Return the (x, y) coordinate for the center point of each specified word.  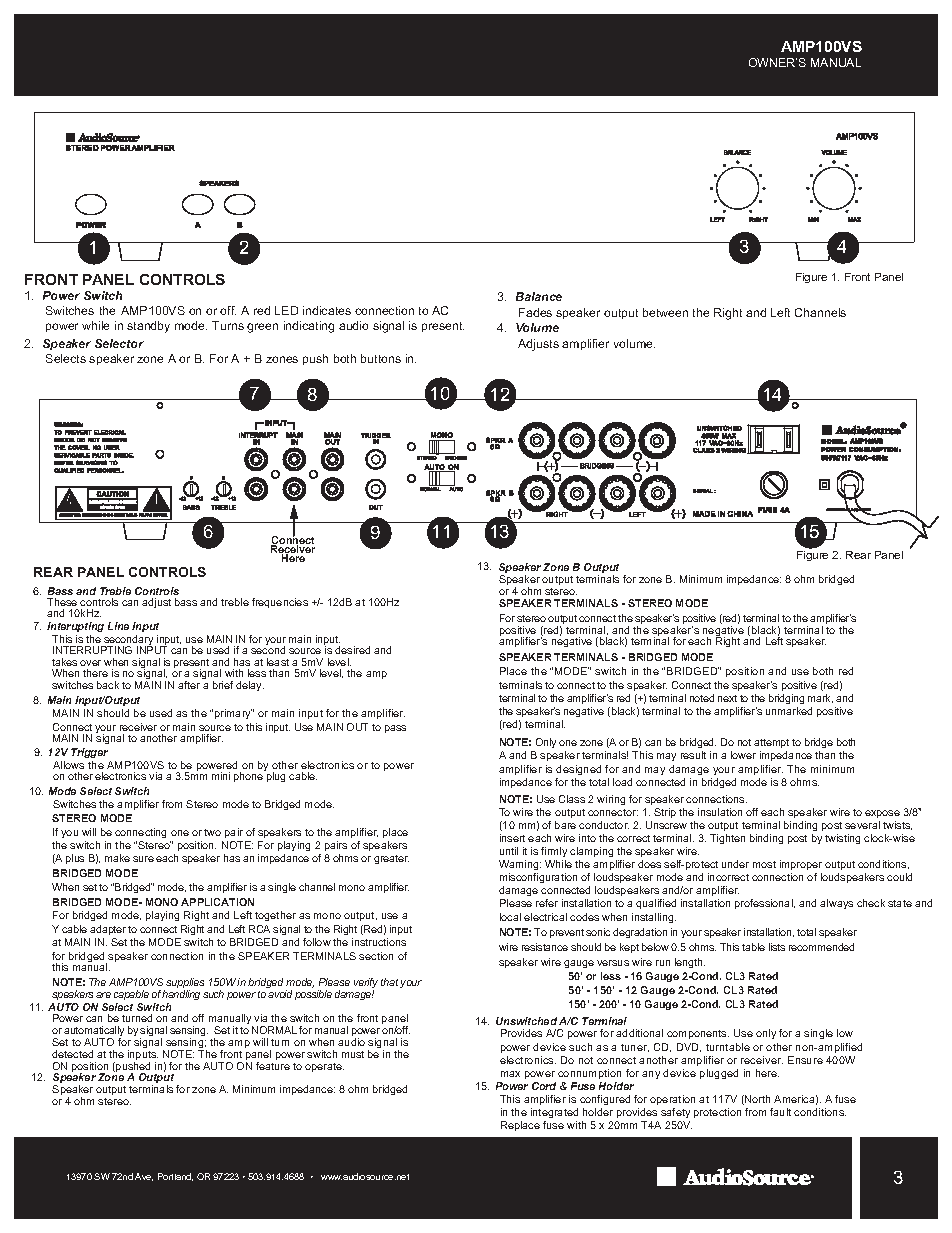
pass (395, 729)
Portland (175, 1177)
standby (148, 327)
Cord (544, 1086)
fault (780, 1112)
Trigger (91, 755)
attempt (771, 743)
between (665, 312)
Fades (535, 312)
